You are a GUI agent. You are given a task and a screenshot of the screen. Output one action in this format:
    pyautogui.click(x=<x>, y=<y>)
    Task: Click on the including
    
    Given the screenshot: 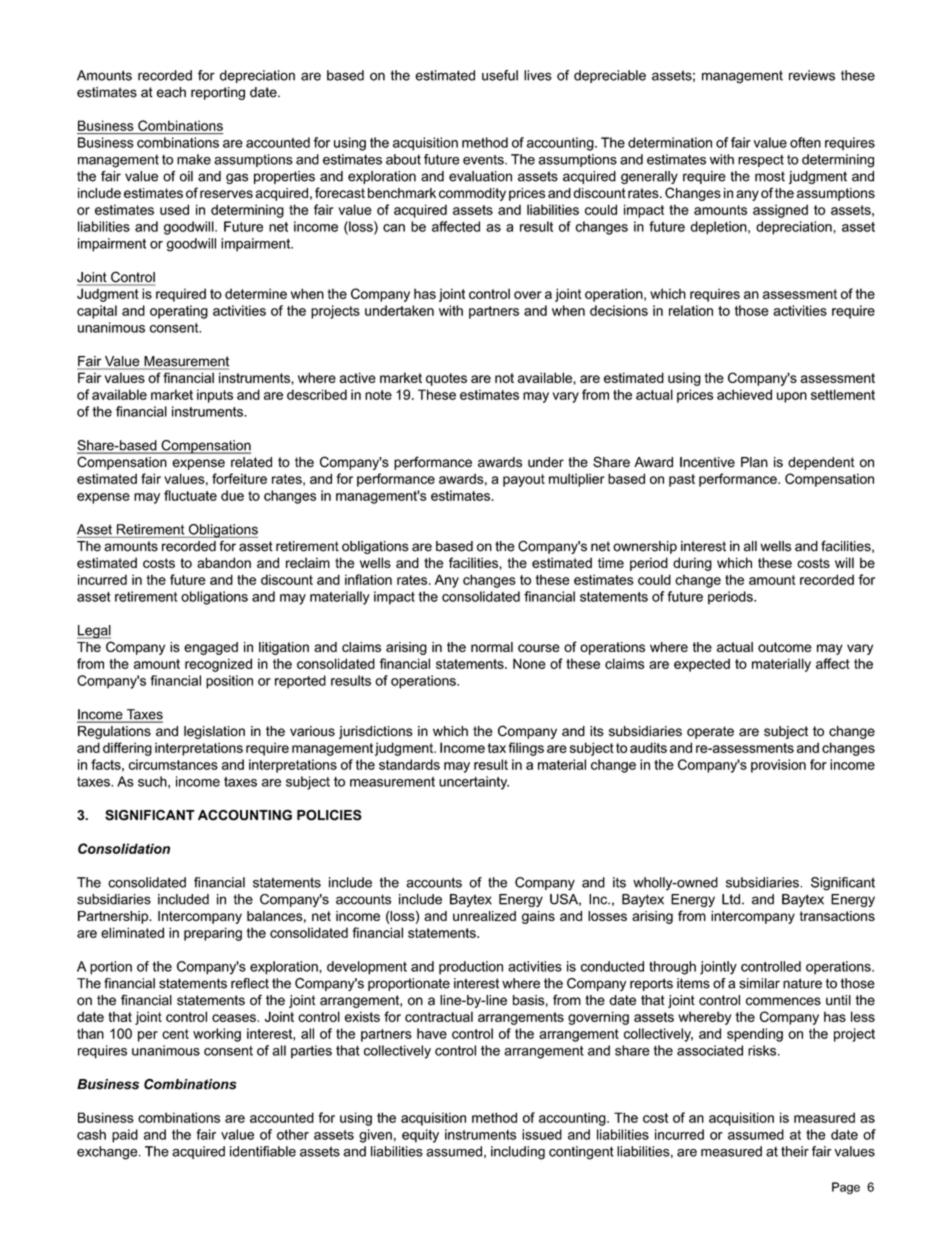 What is the action you would take?
    pyautogui.click(x=518, y=1153)
